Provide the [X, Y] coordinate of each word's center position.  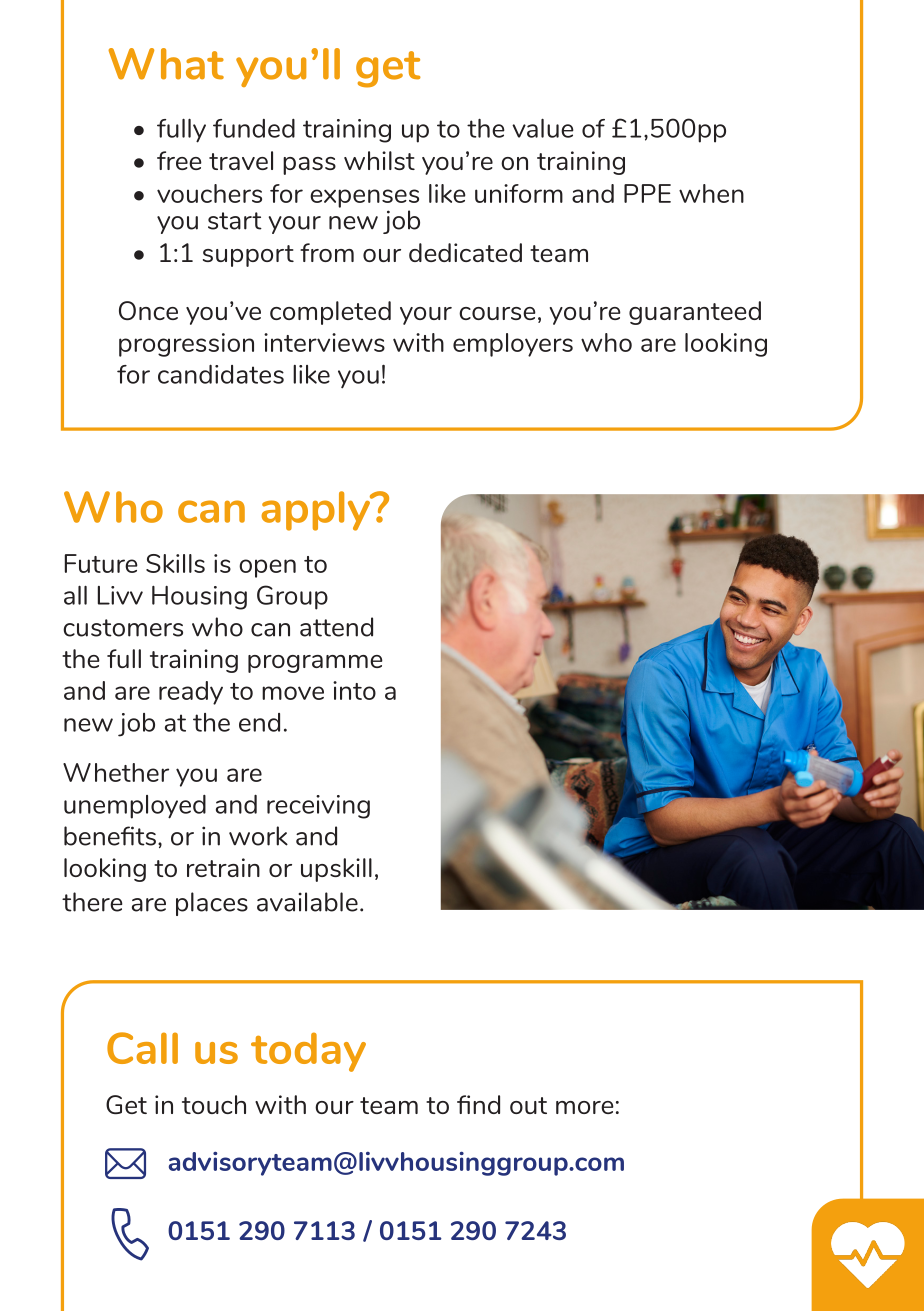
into [354, 690]
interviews [324, 342]
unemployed [135, 807]
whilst [379, 160]
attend [336, 627]
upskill [336, 870]
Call [142, 1048]
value [543, 128]
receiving [318, 807]
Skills [175, 563]
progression [186, 345]
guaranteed [695, 313]
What [166, 64]
